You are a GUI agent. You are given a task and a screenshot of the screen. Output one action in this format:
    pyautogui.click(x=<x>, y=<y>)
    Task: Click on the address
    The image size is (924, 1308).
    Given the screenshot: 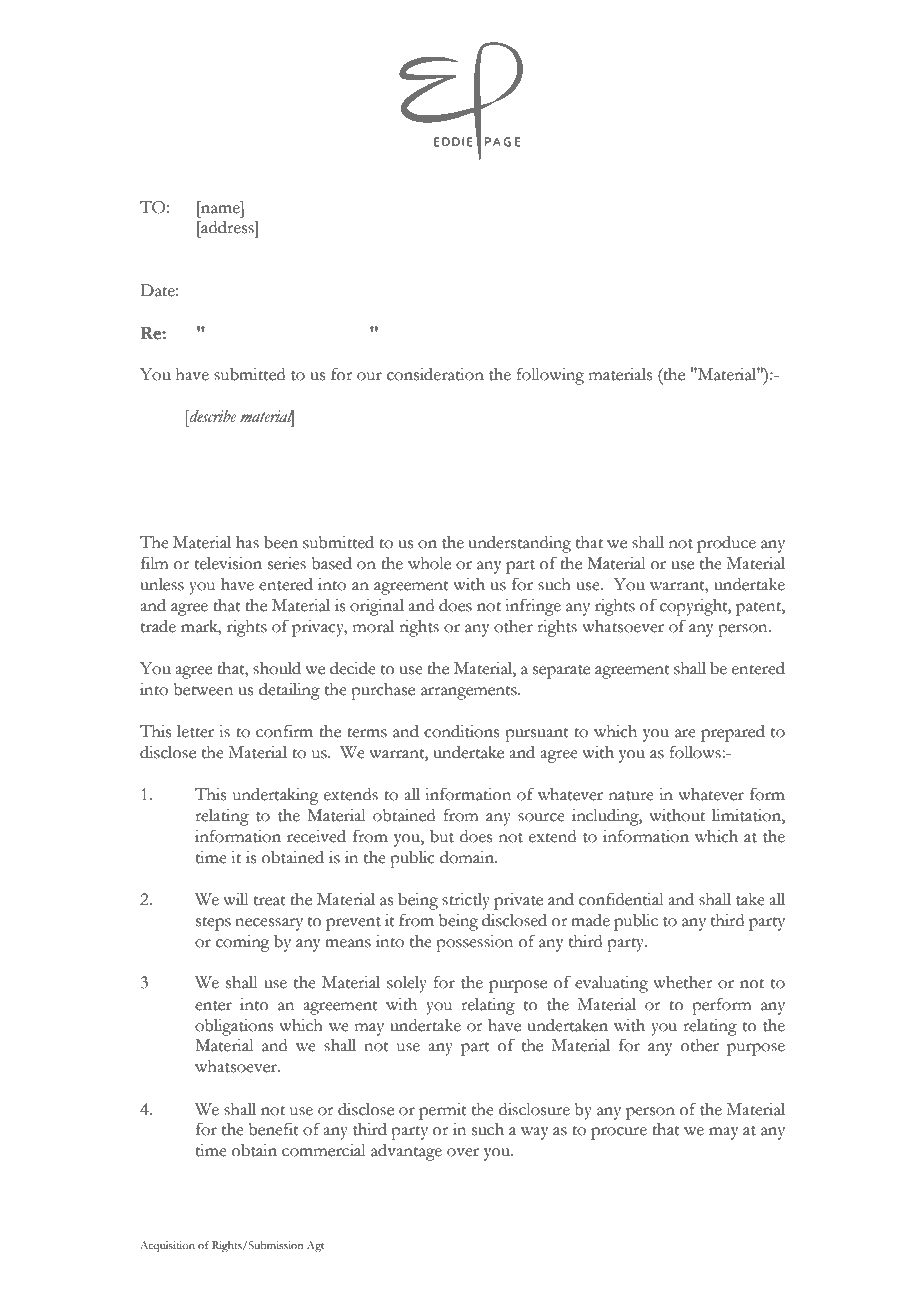 What is the action you would take?
    pyautogui.click(x=227, y=227)
